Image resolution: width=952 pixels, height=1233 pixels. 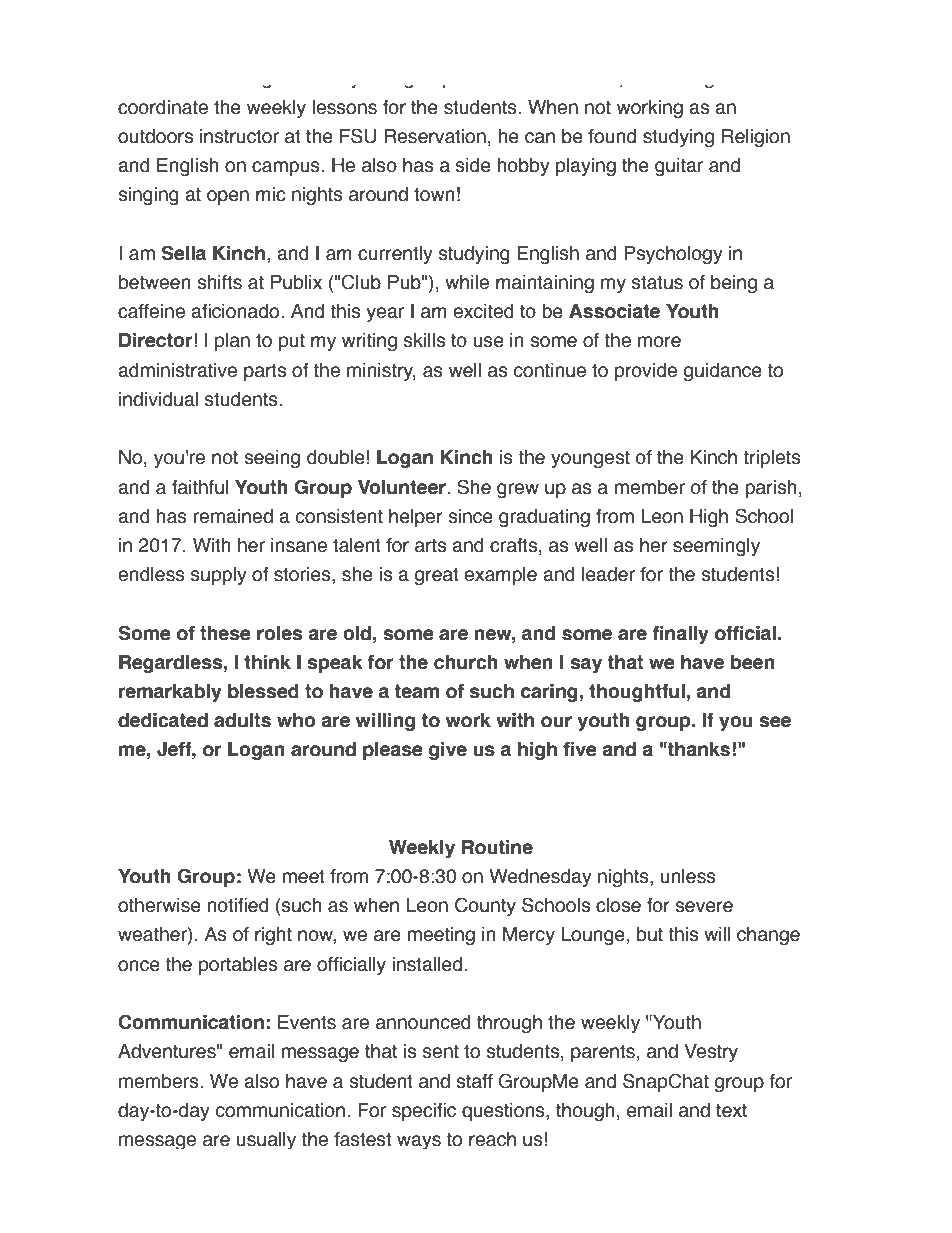 What do you see at coordinates (756, 138) in the screenshot?
I see `Religion` at bounding box center [756, 138].
